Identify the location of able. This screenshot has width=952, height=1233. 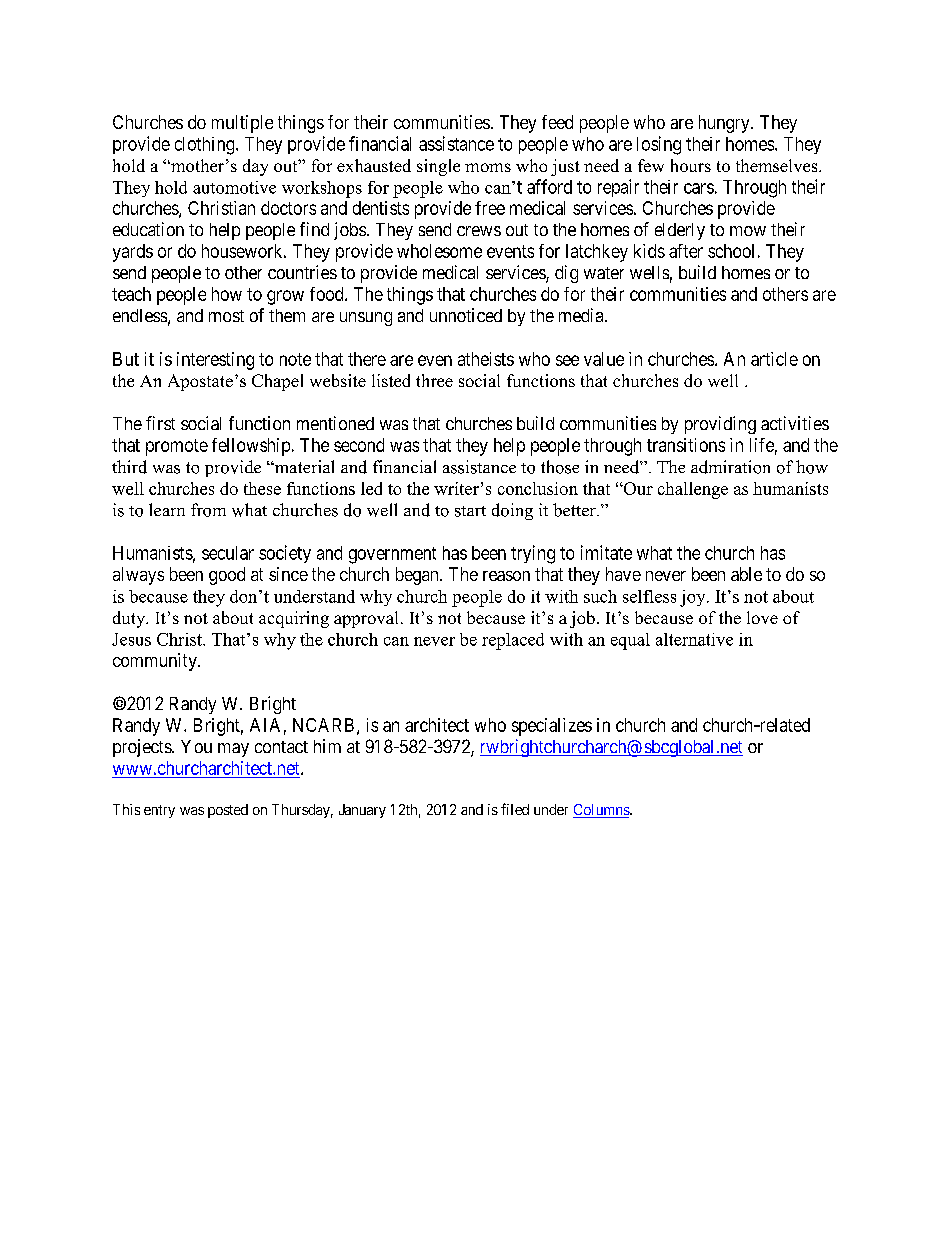
(746, 574).
